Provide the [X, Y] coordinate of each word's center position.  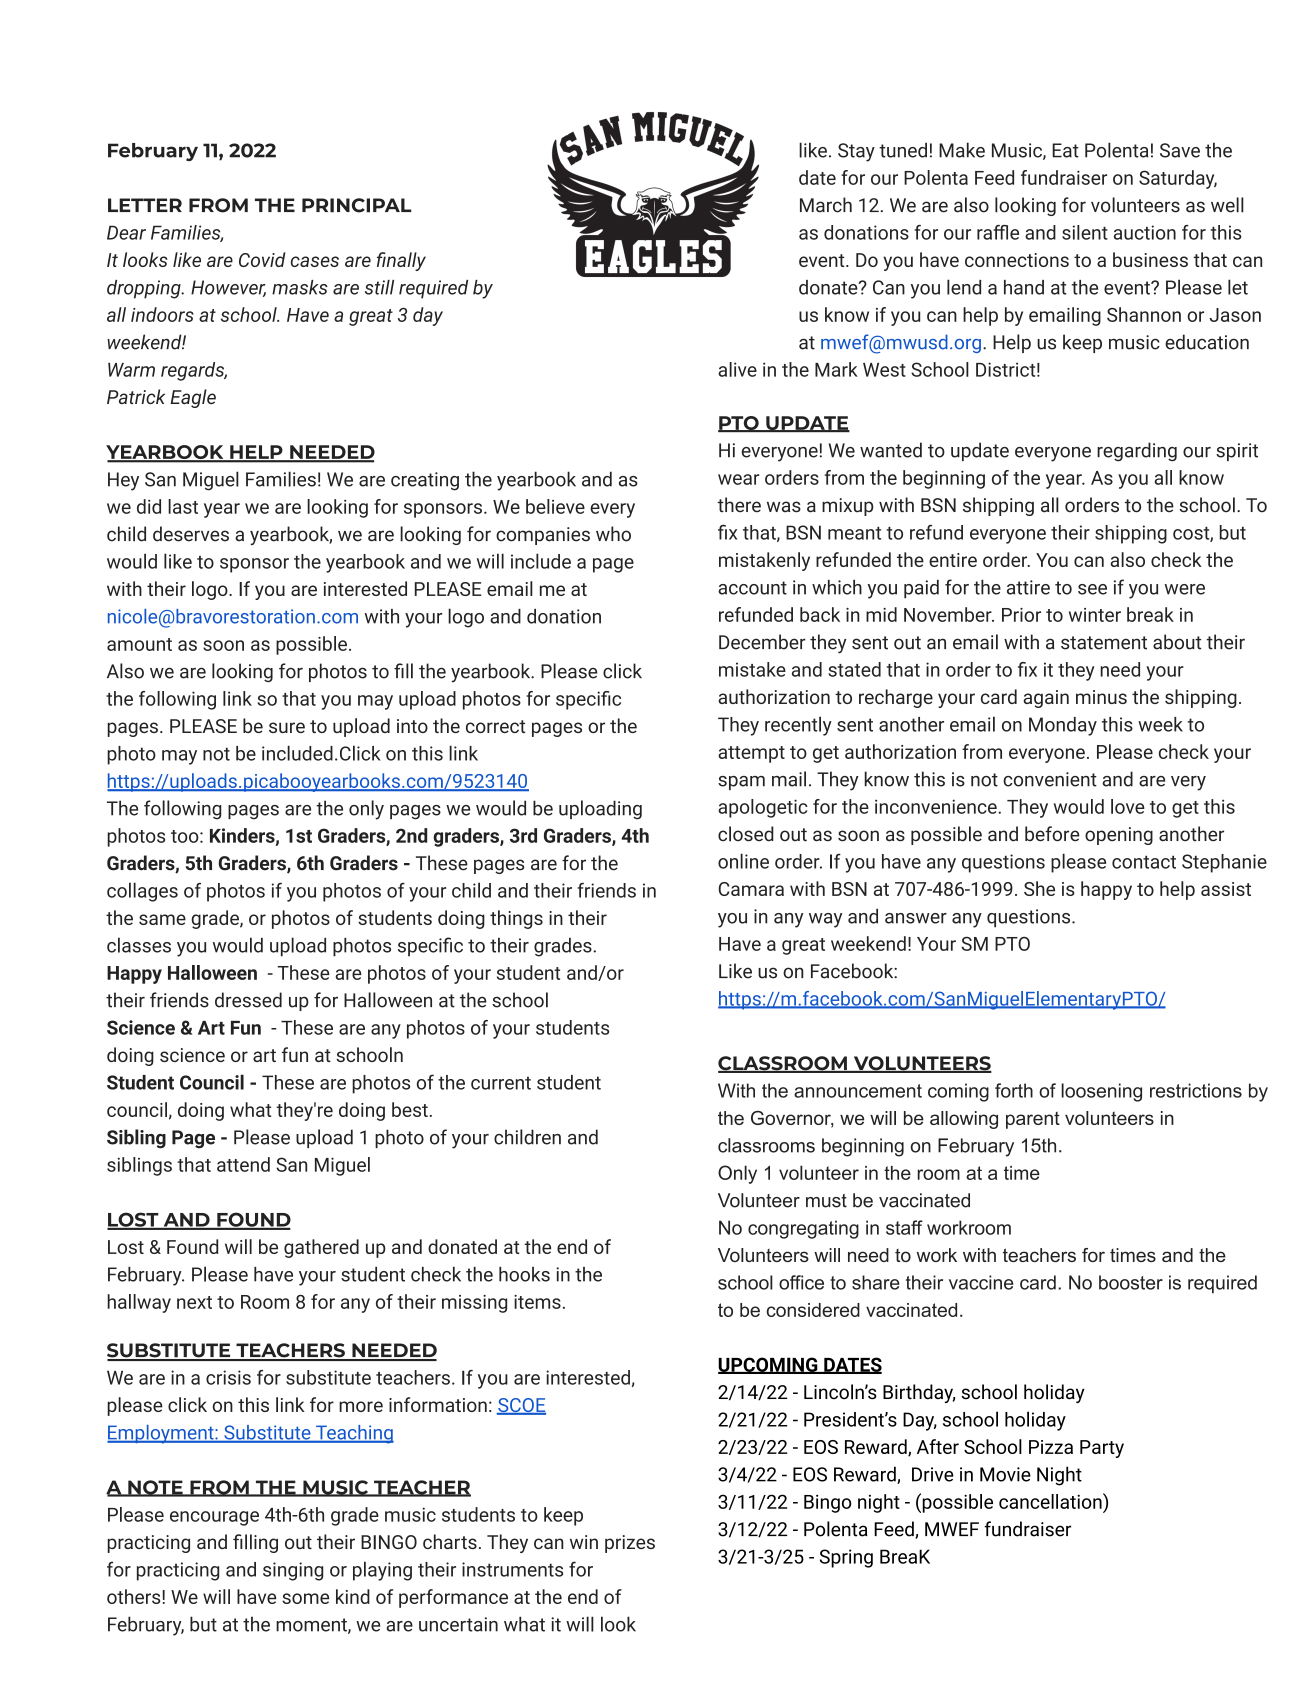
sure [287, 727]
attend [243, 1164]
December [762, 642]
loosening [1101, 1092]
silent [1085, 232]
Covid [262, 259]
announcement [858, 1091]
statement [1104, 643]
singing [293, 1571]
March [826, 205]
